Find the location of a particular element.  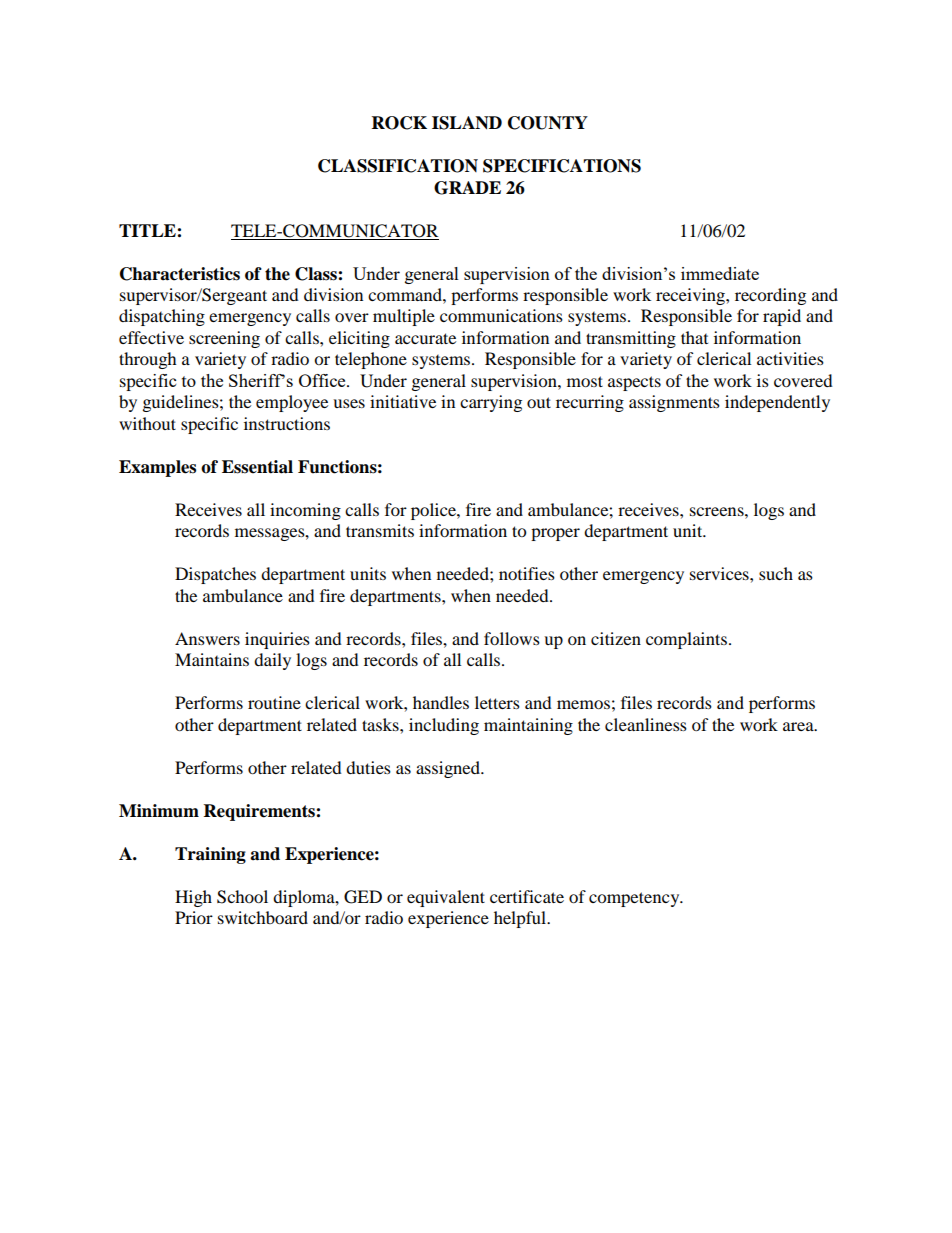

carrying is located at coordinates (491, 403).
